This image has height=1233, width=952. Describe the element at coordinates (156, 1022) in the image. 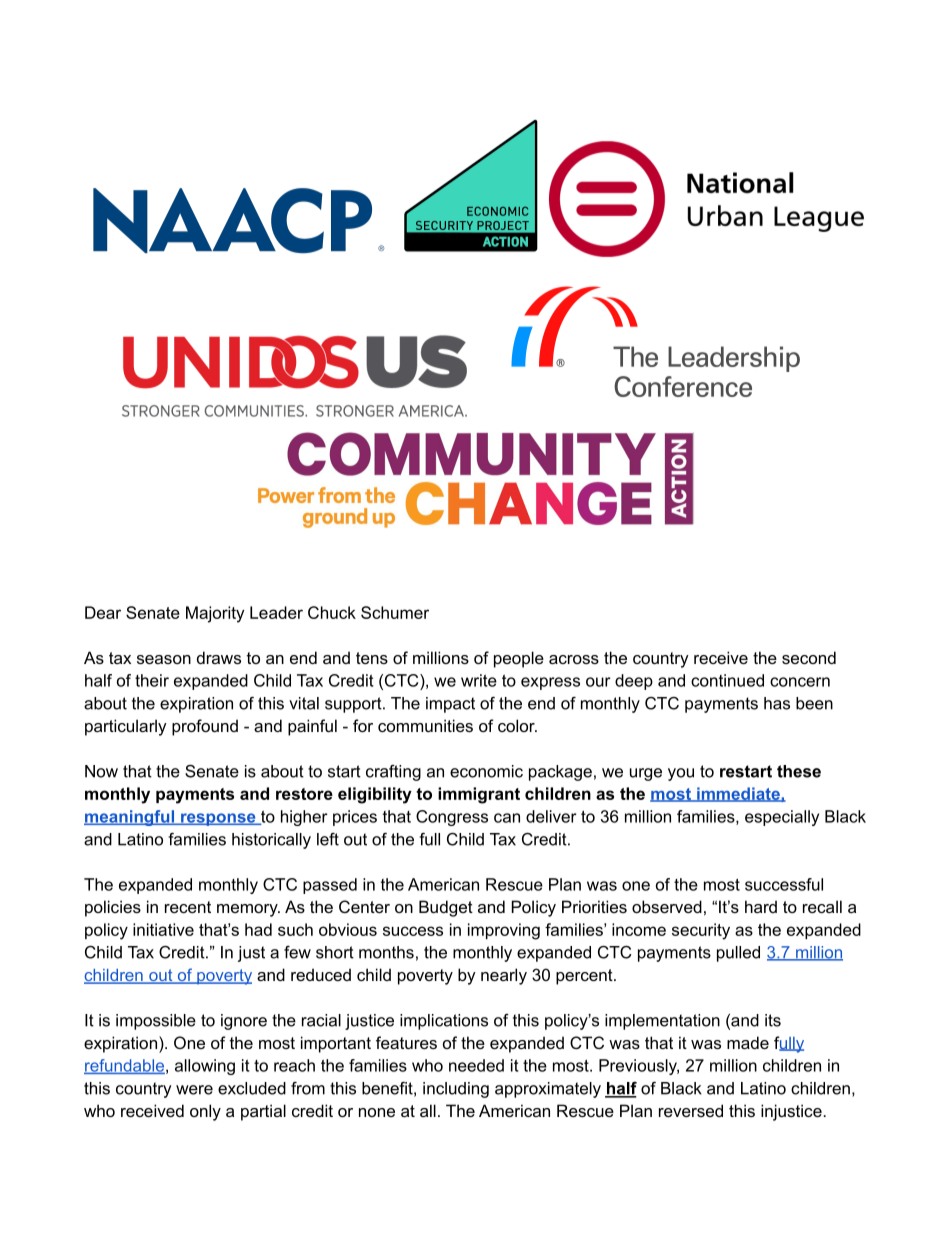

I see `impossible` at that location.
